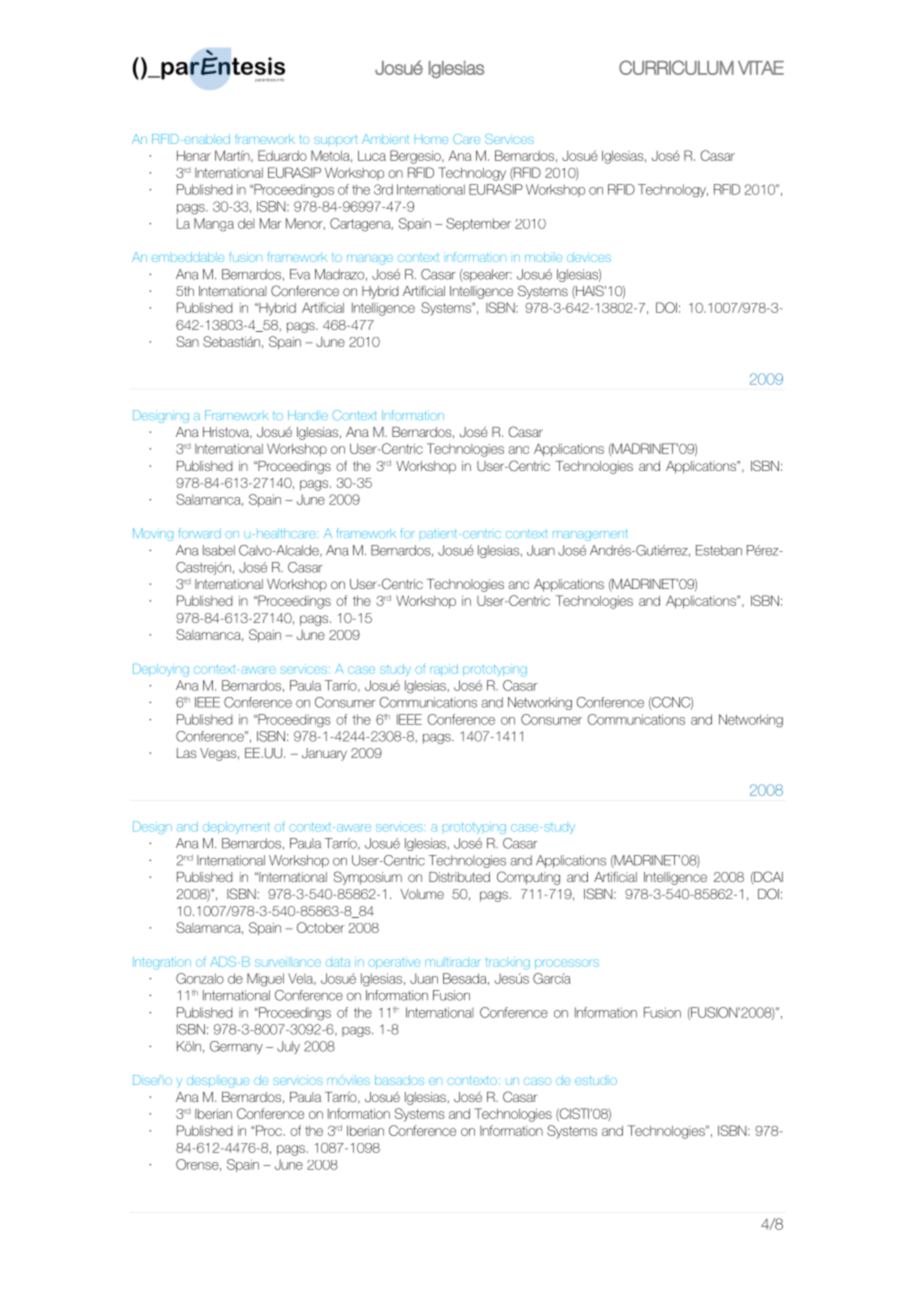 This screenshot has height=1308, width=924. Describe the element at coordinates (431, 140) in the screenshot. I see `Home` at that location.
